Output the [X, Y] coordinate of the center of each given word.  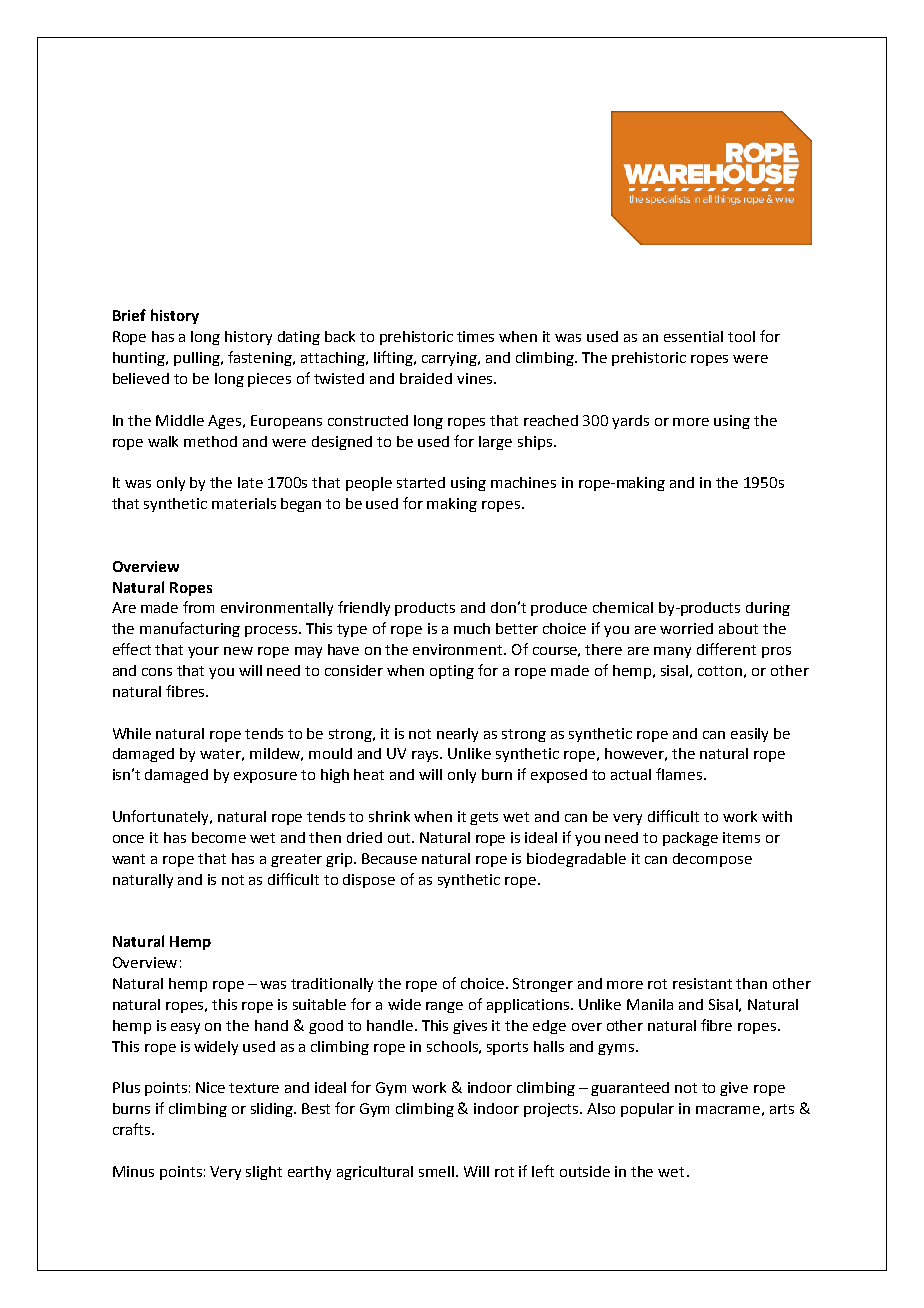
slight [264, 1173]
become [219, 837]
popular [647, 1110]
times [475, 336]
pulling [198, 359]
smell [438, 1171]
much [472, 628]
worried [686, 628]
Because [389, 858]
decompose [712, 860]
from [198, 607]
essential [693, 336]
